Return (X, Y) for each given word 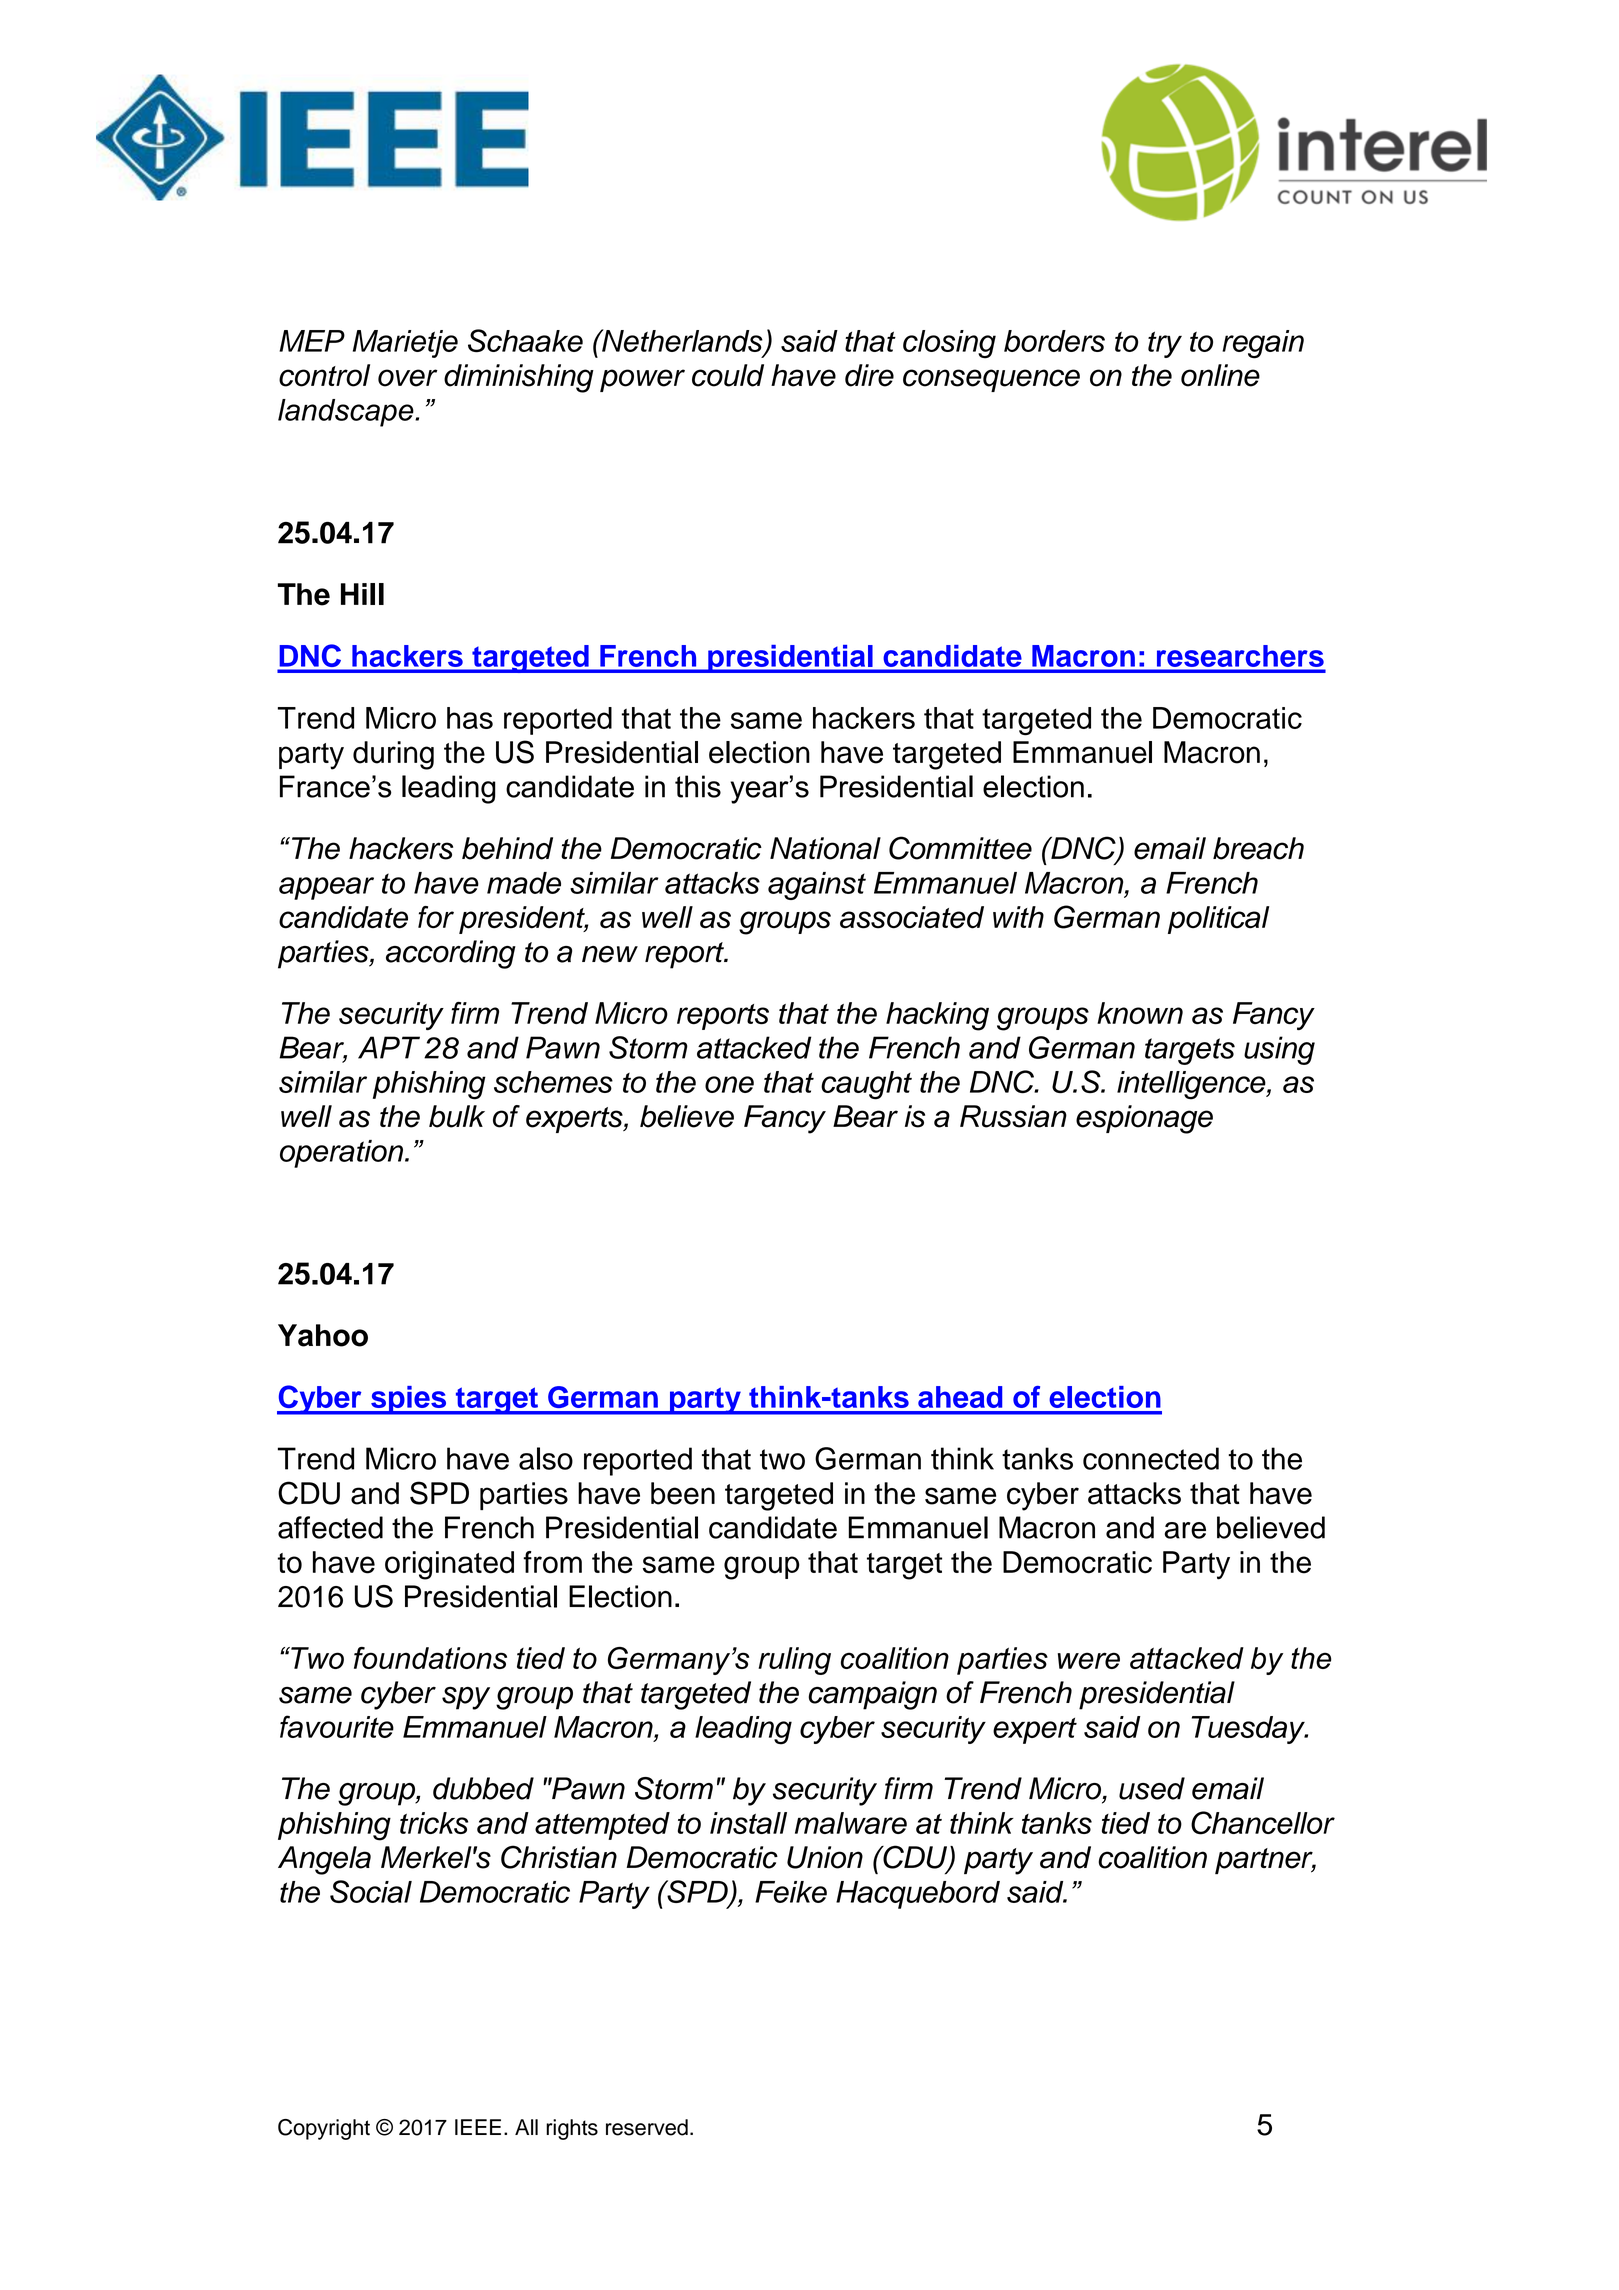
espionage (1144, 1119)
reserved (647, 2127)
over (408, 378)
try (1165, 344)
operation (341, 1154)
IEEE (478, 2127)
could (728, 375)
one (729, 1084)
